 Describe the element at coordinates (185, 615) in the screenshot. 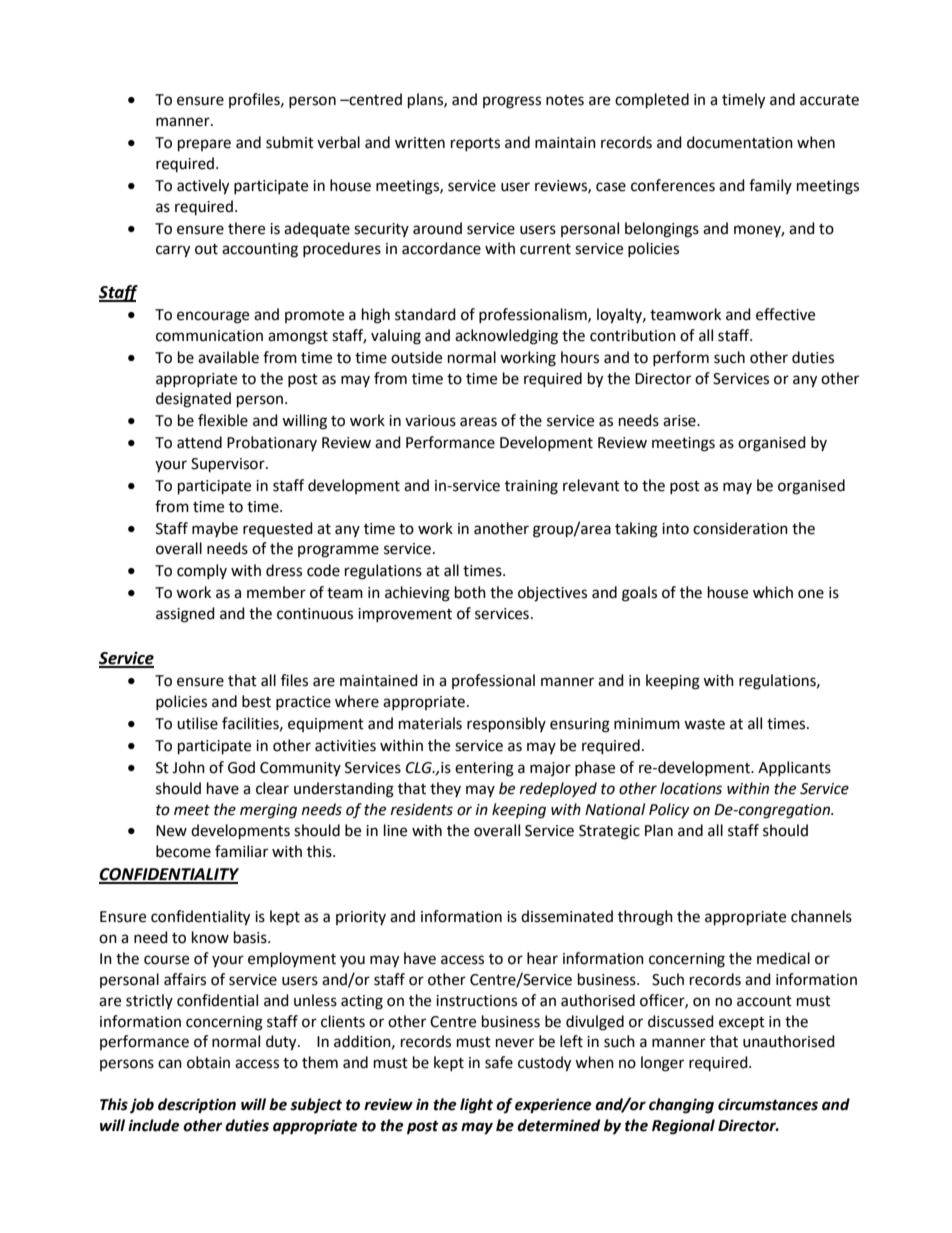

I see `assigned` at that location.
